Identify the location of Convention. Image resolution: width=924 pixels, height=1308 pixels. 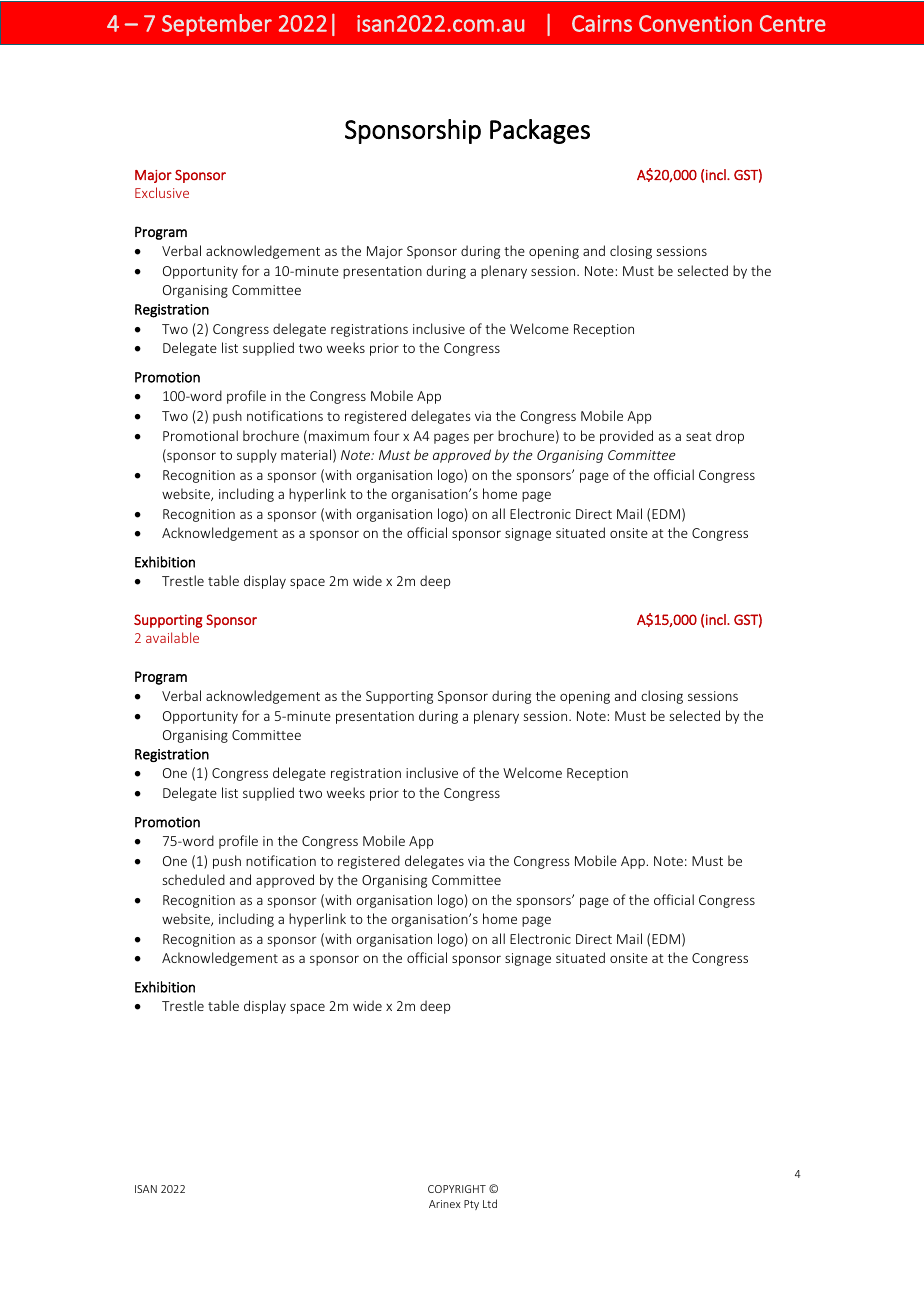
(695, 23).
